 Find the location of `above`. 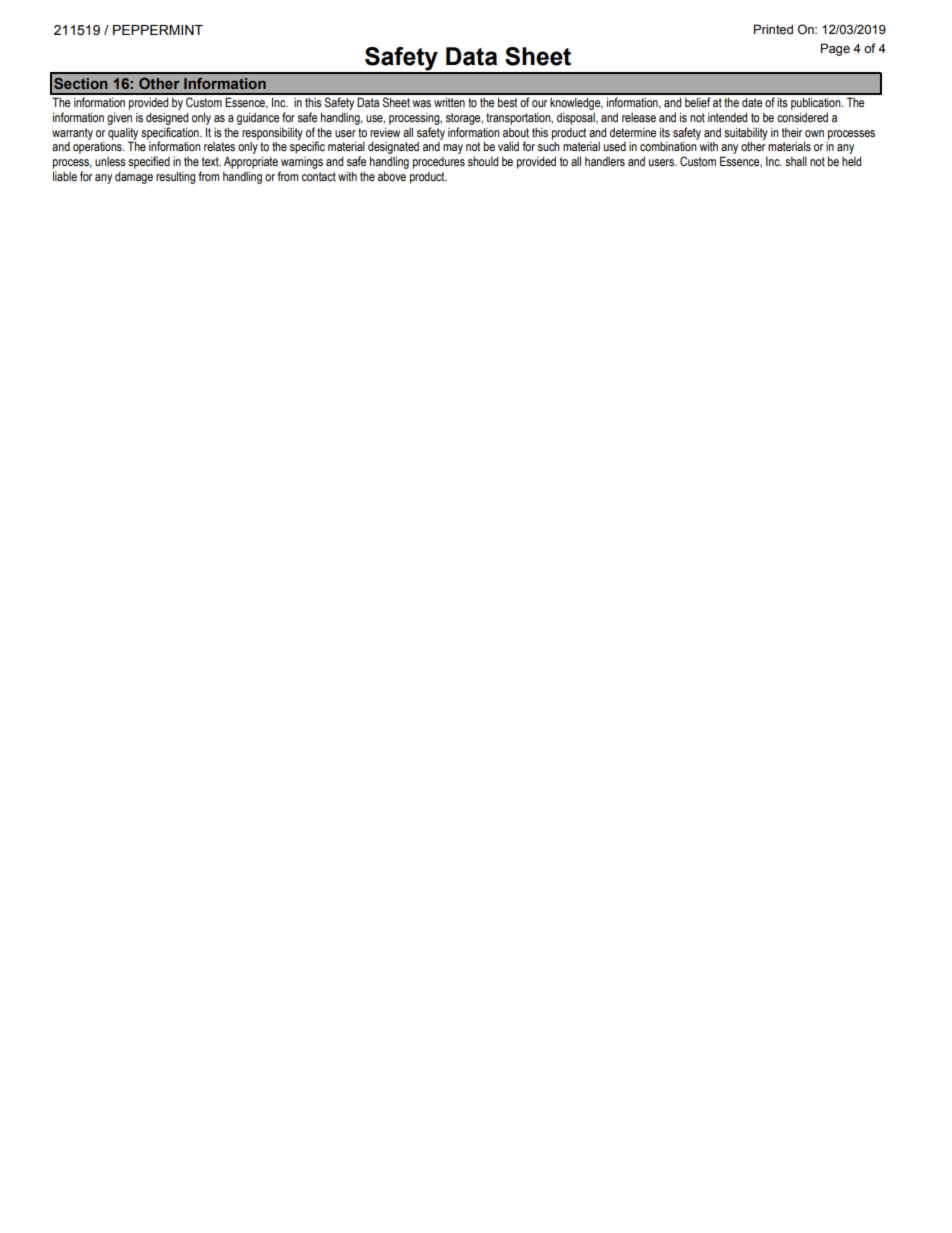

above is located at coordinates (392, 176).
